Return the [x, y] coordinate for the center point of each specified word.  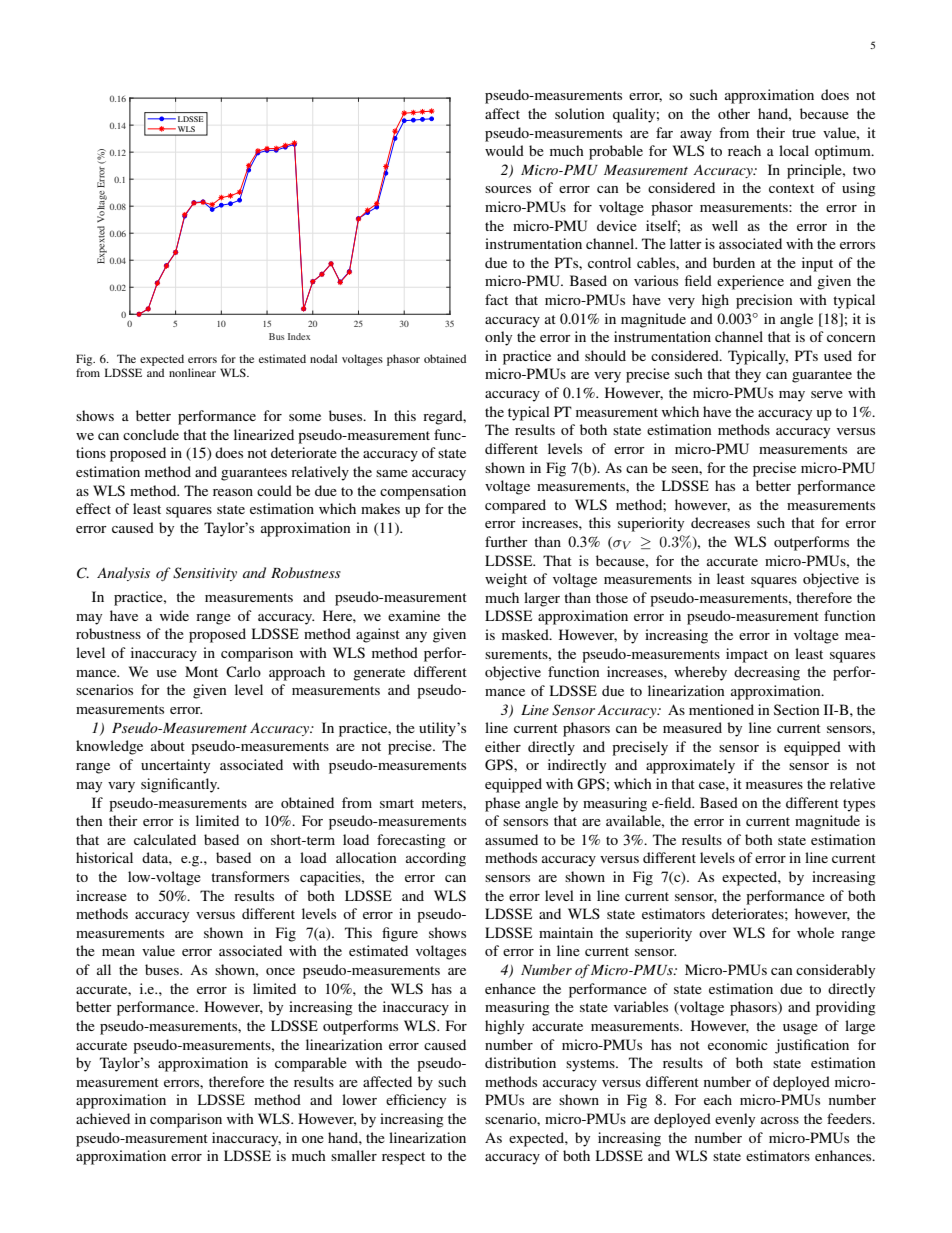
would [504, 150]
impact [747, 655]
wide [174, 615]
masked [526, 634]
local [794, 150]
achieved [103, 1118]
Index [299, 336]
